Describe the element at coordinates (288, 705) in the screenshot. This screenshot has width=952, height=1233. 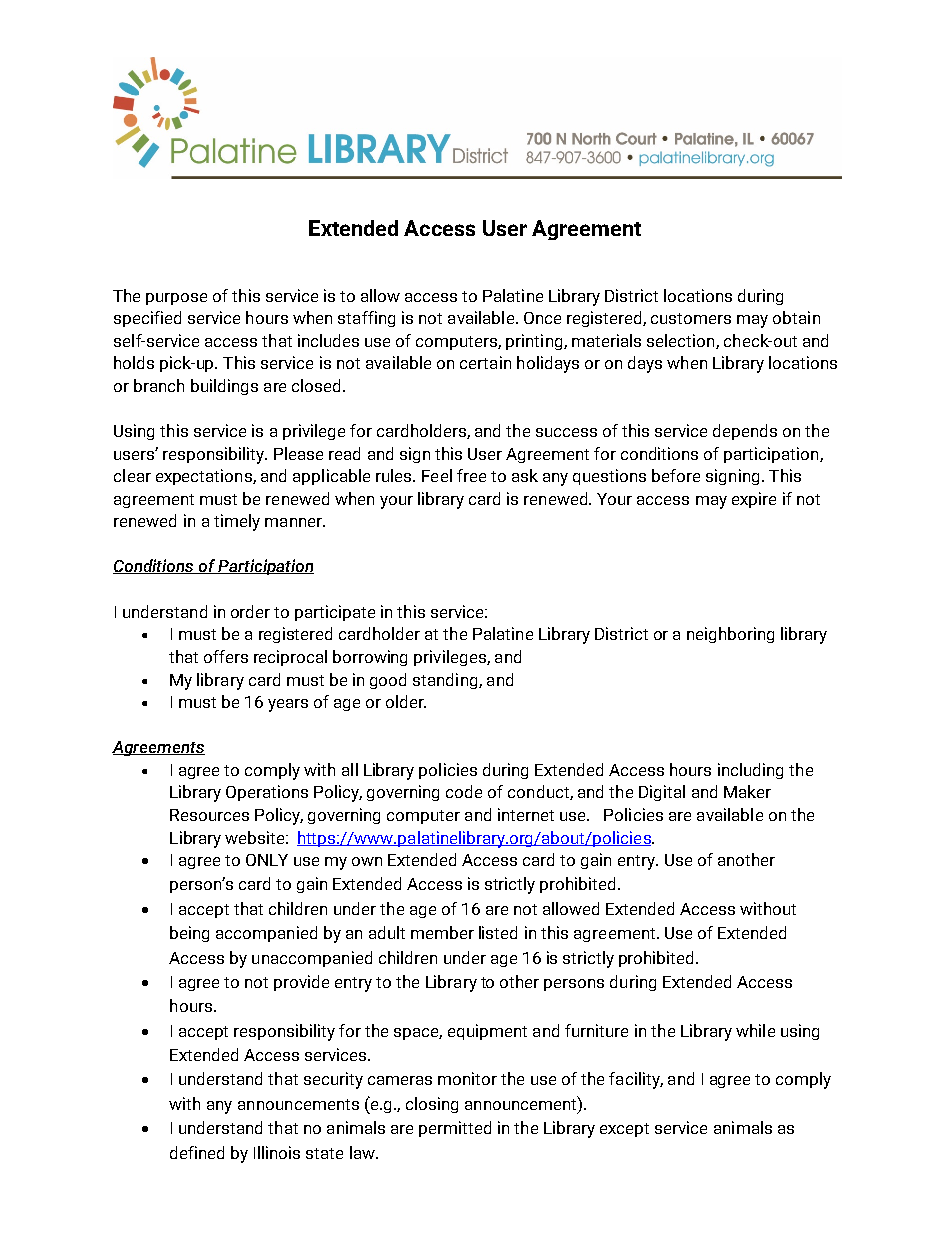
I see `years` at that location.
